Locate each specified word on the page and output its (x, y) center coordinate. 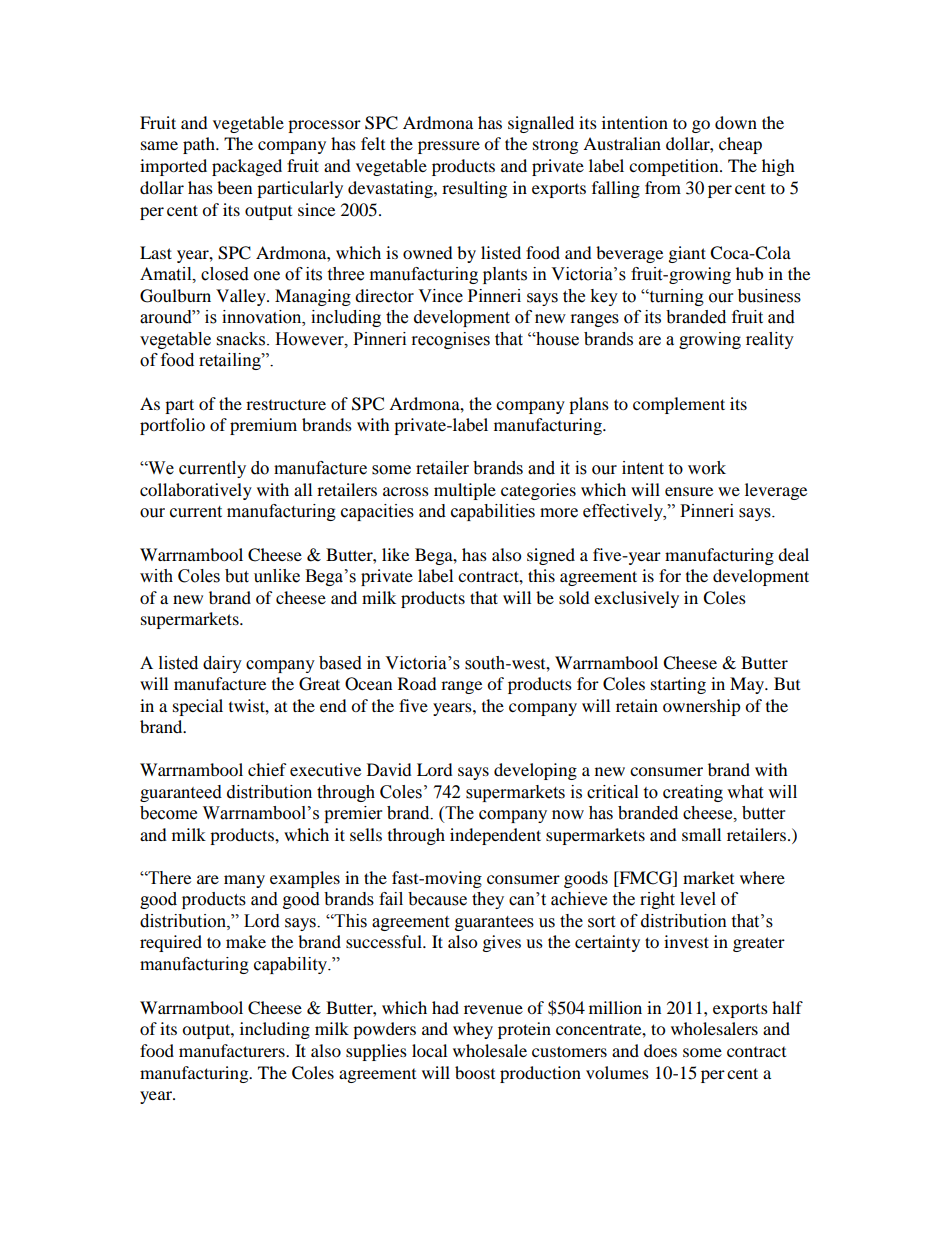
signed (551, 556)
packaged (247, 167)
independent (495, 836)
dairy (222, 664)
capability (292, 965)
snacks (242, 339)
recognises (451, 340)
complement (679, 405)
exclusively (636, 599)
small (701, 834)
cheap (740, 145)
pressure (449, 147)
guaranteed (181, 793)
